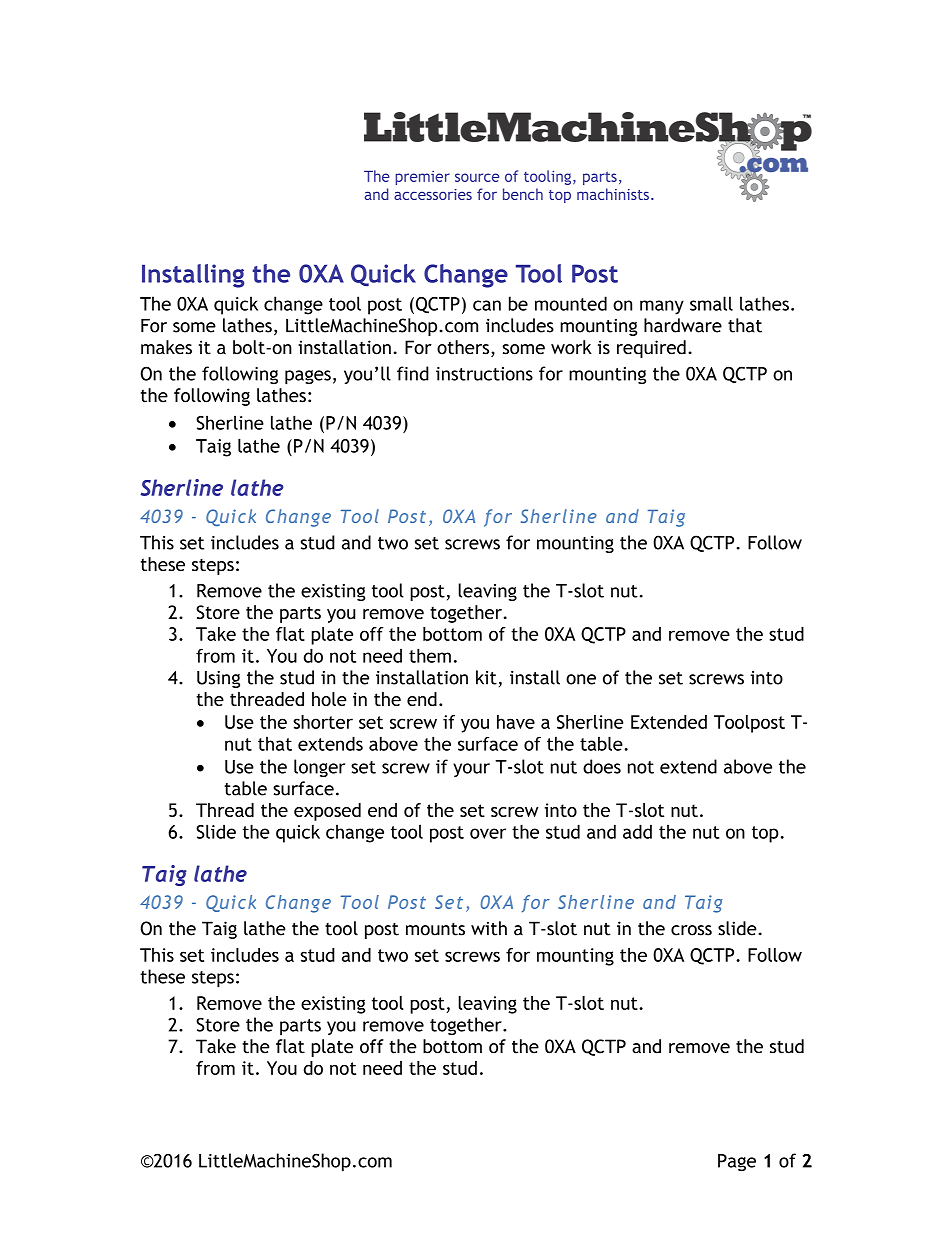  I want to click on shorter, so click(323, 722).
